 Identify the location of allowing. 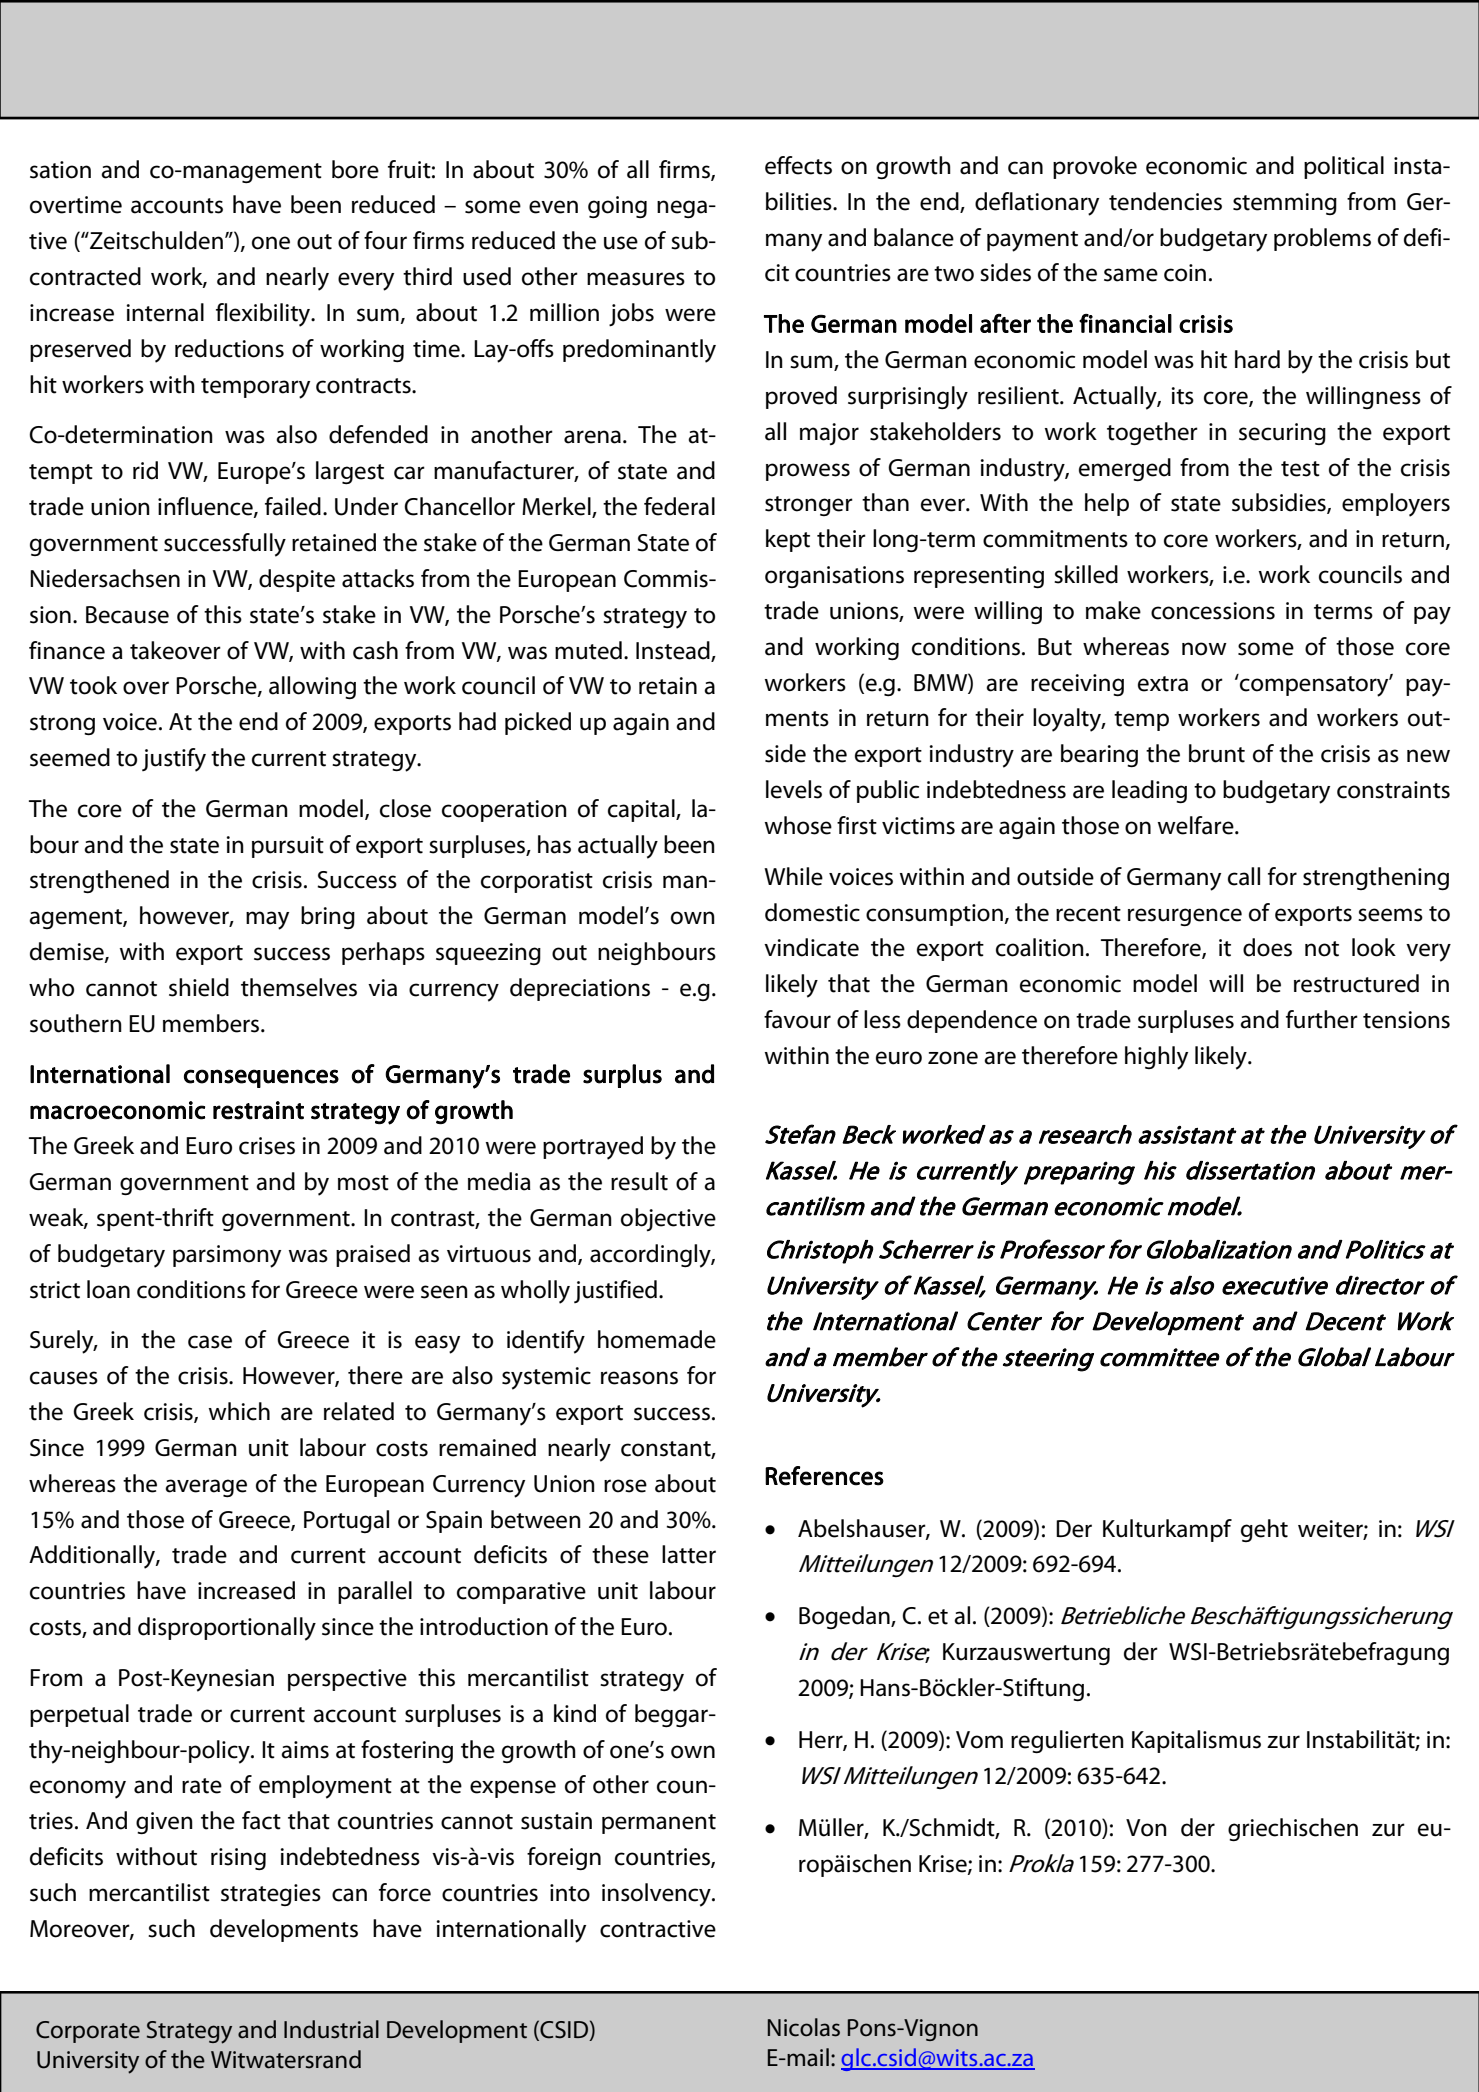
(312, 687).
